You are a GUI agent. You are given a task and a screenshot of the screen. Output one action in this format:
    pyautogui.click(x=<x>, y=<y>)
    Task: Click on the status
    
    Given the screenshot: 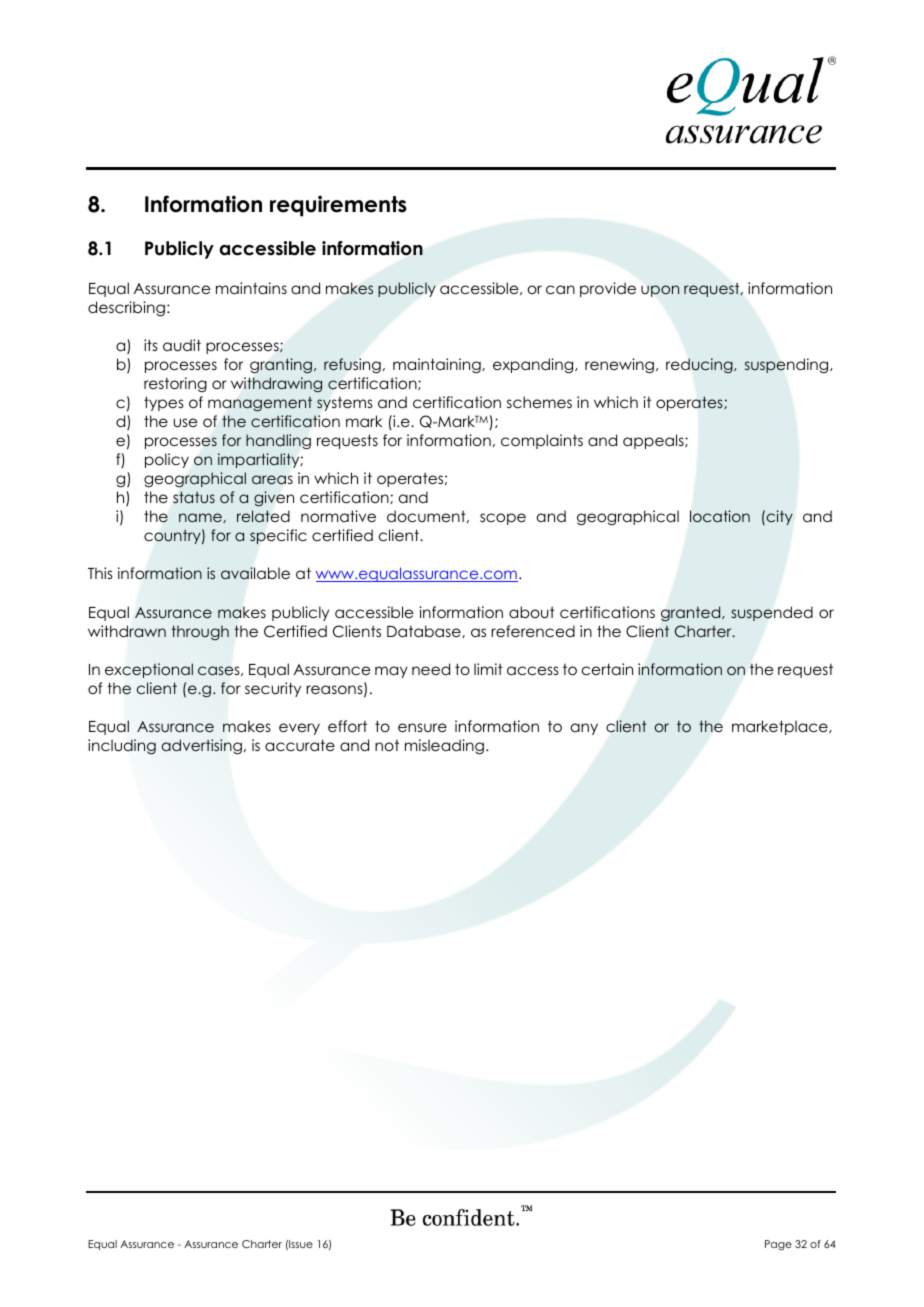 What is the action you would take?
    pyautogui.click(x=194, y=497)
